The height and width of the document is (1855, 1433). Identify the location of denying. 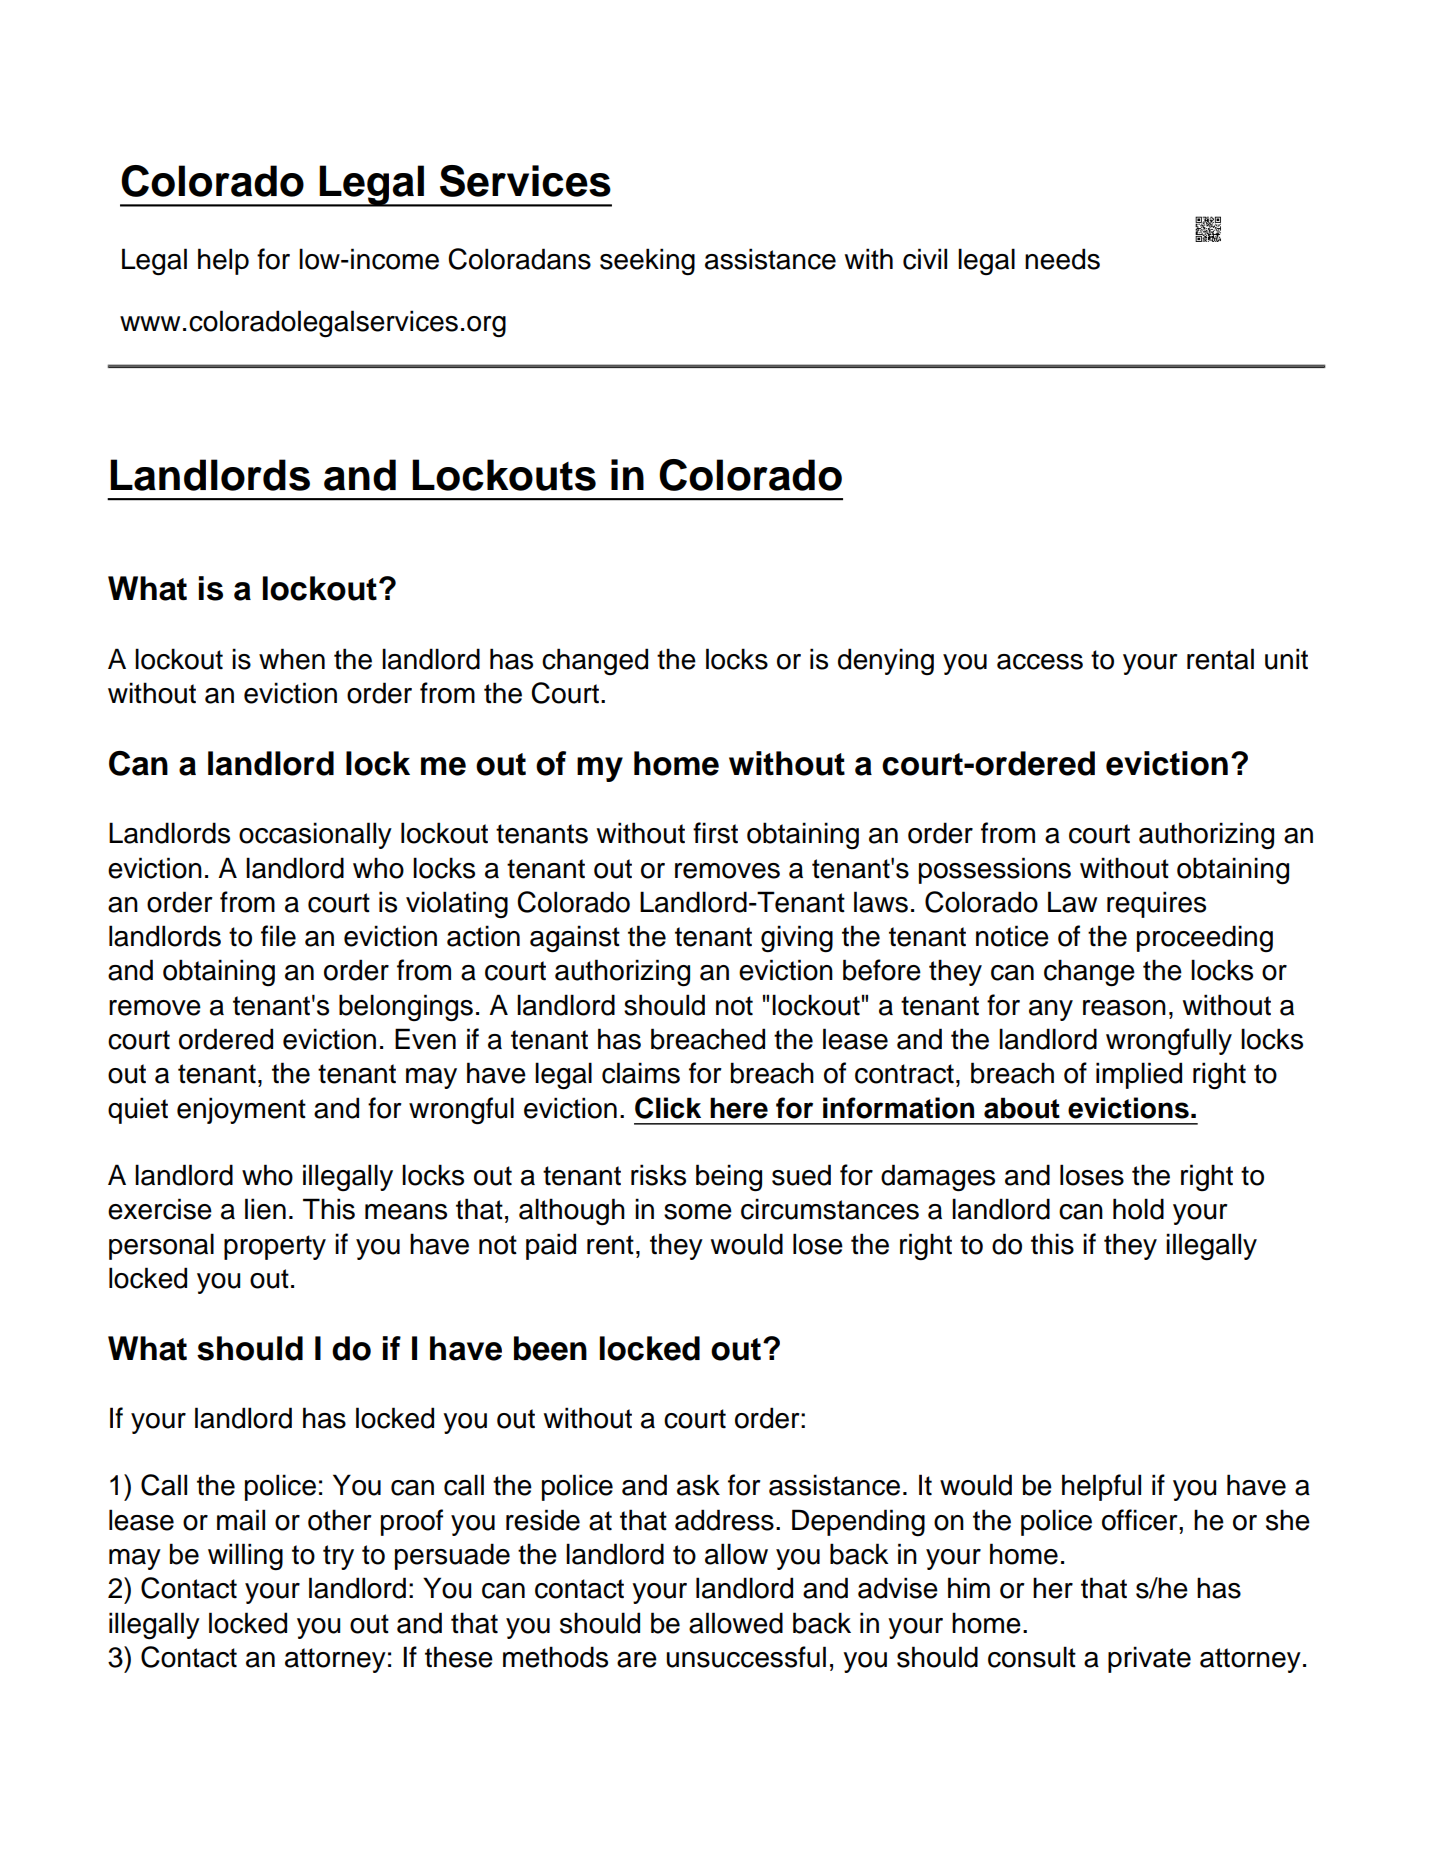
(886, 661).
